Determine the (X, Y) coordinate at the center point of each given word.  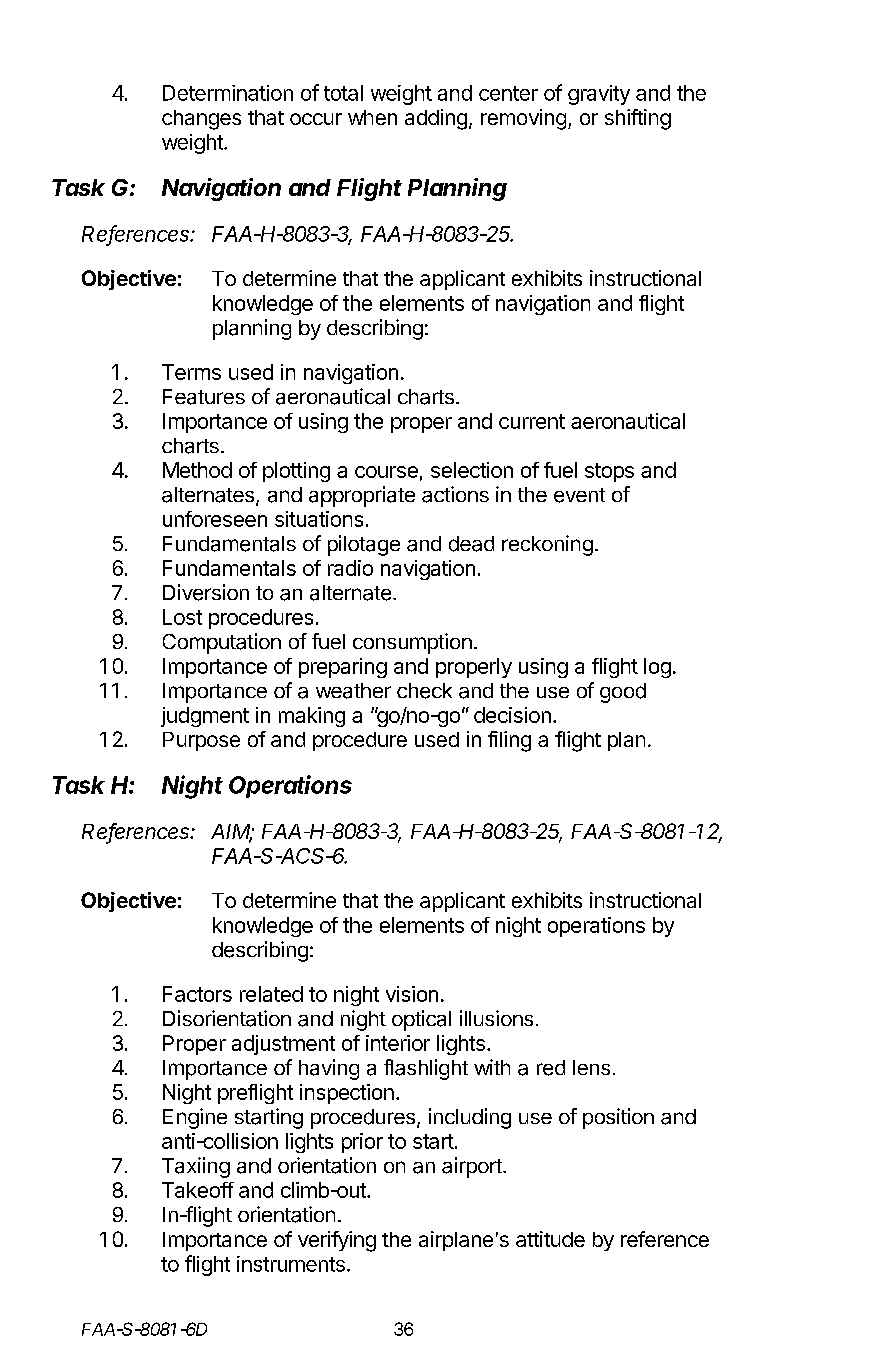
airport (473, 1167)
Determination (228, 93)
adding (436, 119)
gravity (599, 95)
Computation (222, 643)
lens (591, 1067)
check (424, 691)
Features (204, 397)
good (623, 693)
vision (412, 994)
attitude (550, 1239)
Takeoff (198, 1190)
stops (609, 472)
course (386, 472)
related (271, 994)
